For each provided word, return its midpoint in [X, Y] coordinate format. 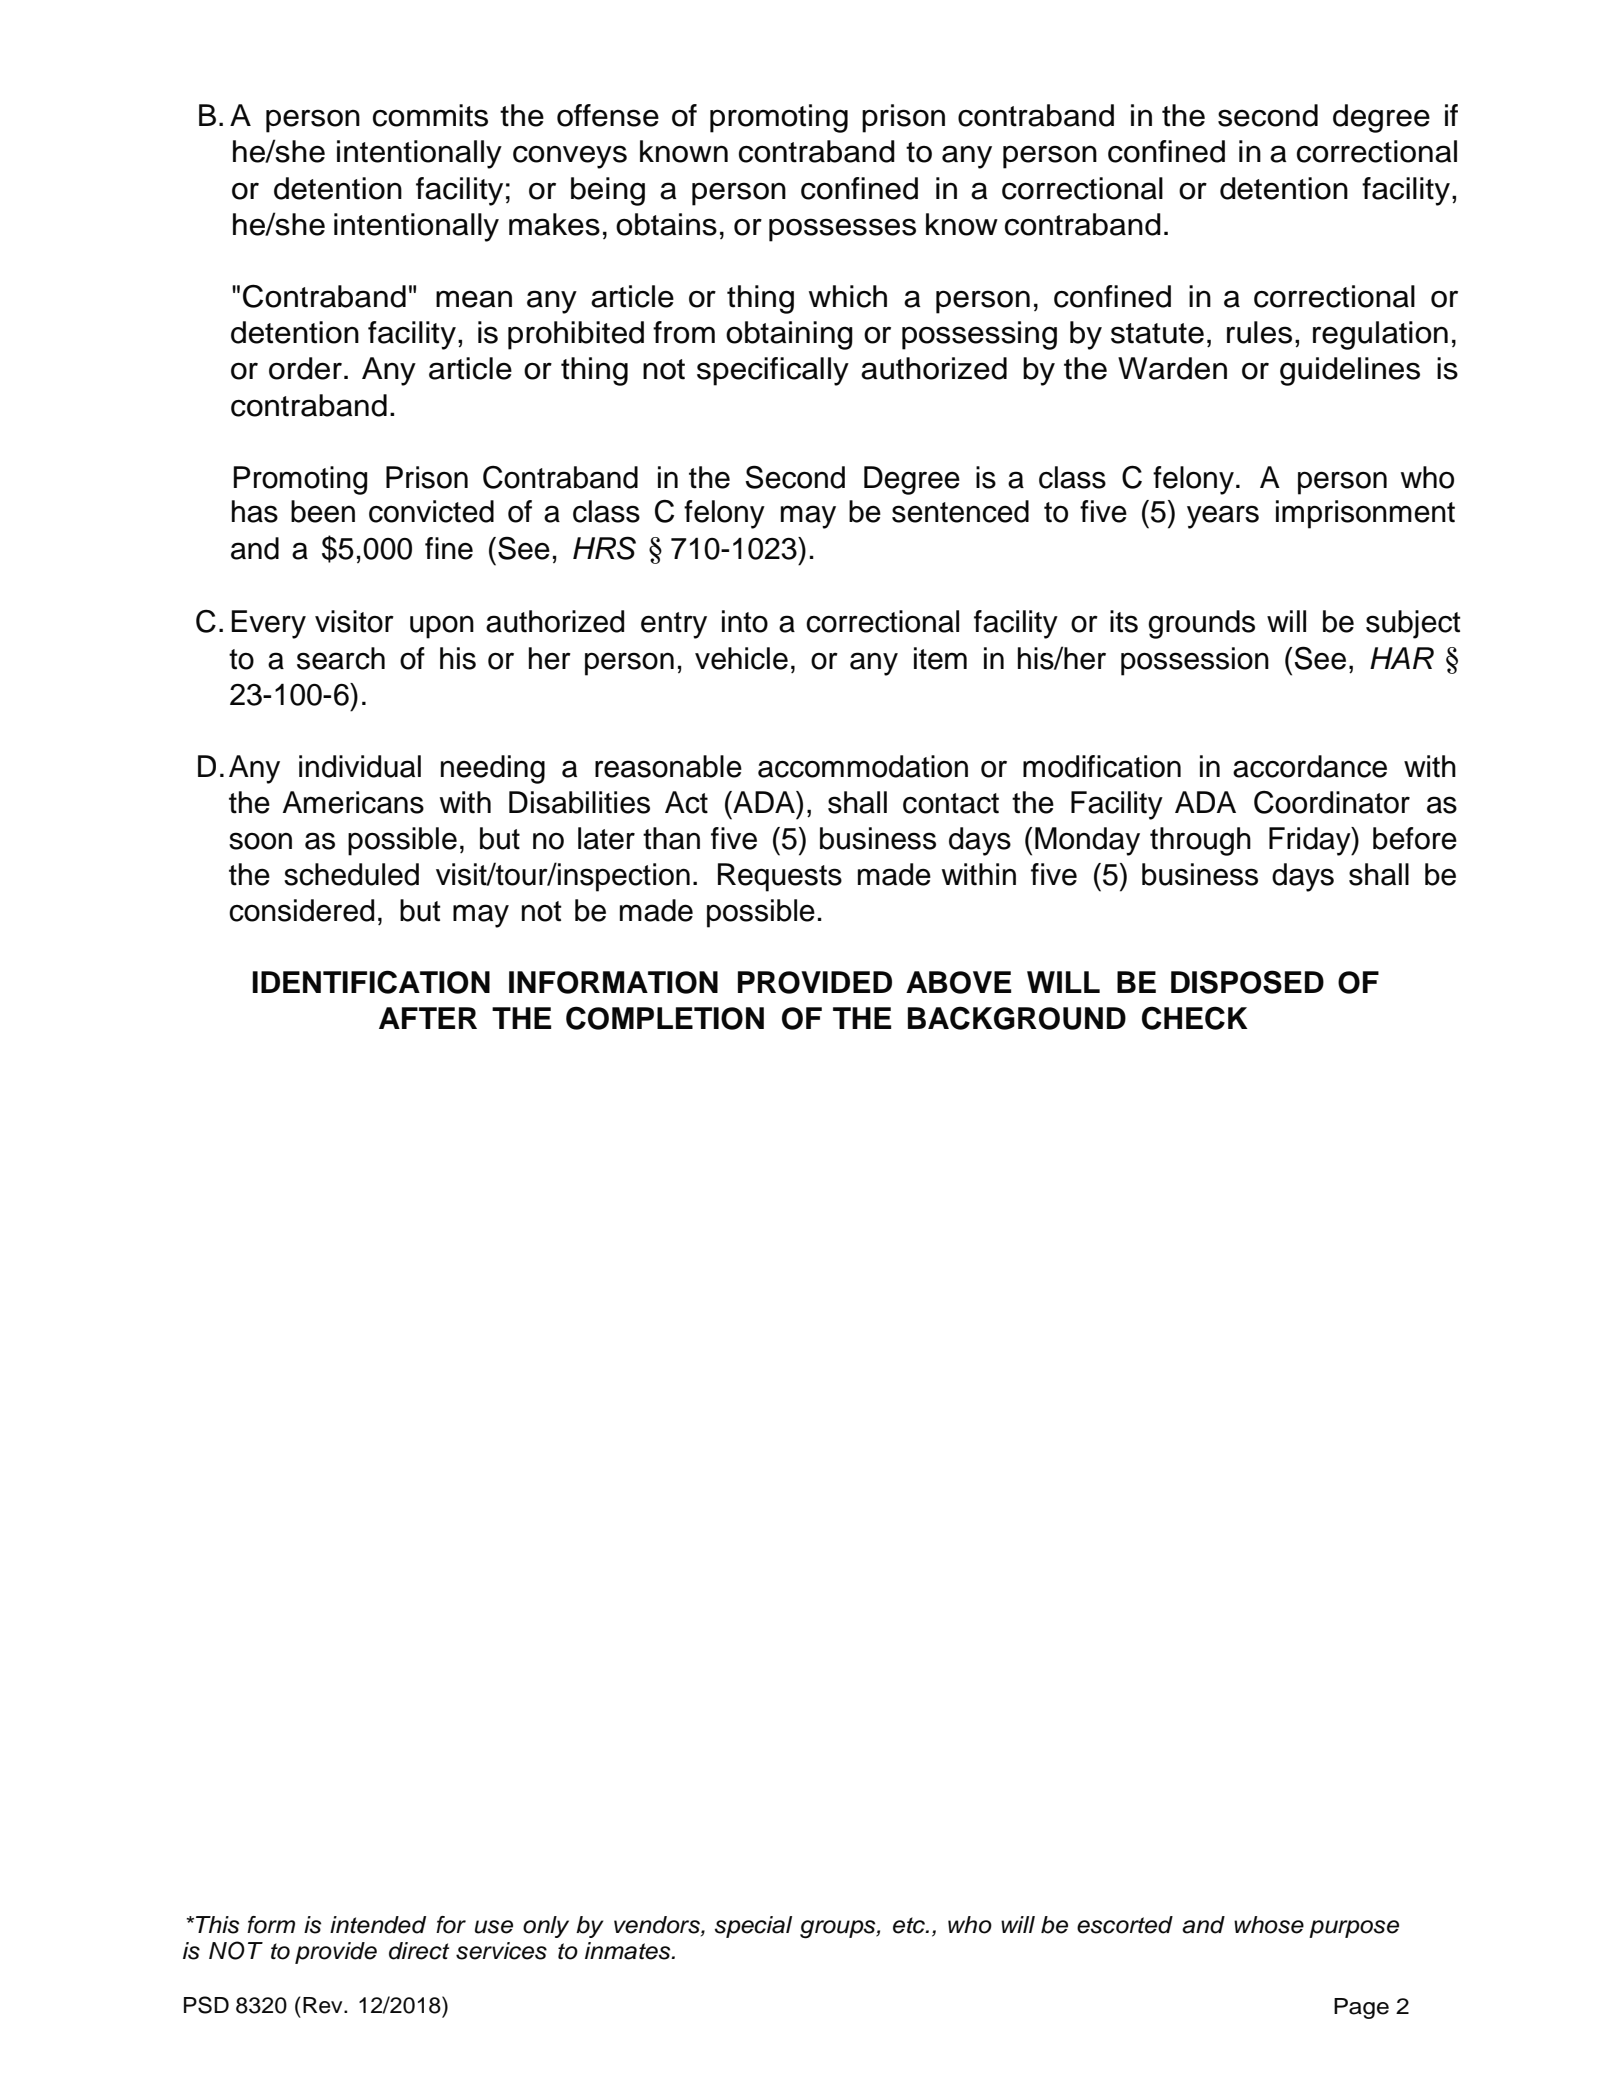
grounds [1201, 624]
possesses [842, 230]
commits [430, 115]
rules [1259, 332]
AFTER [428, 1018]
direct [419, 1951]
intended [378, 1925]
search [341, 658]
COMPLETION [665, 1018]
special [753, 1927]
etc [910, 1925]
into [745, 621]
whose [1269, 1925]
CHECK [1195, 1018]
